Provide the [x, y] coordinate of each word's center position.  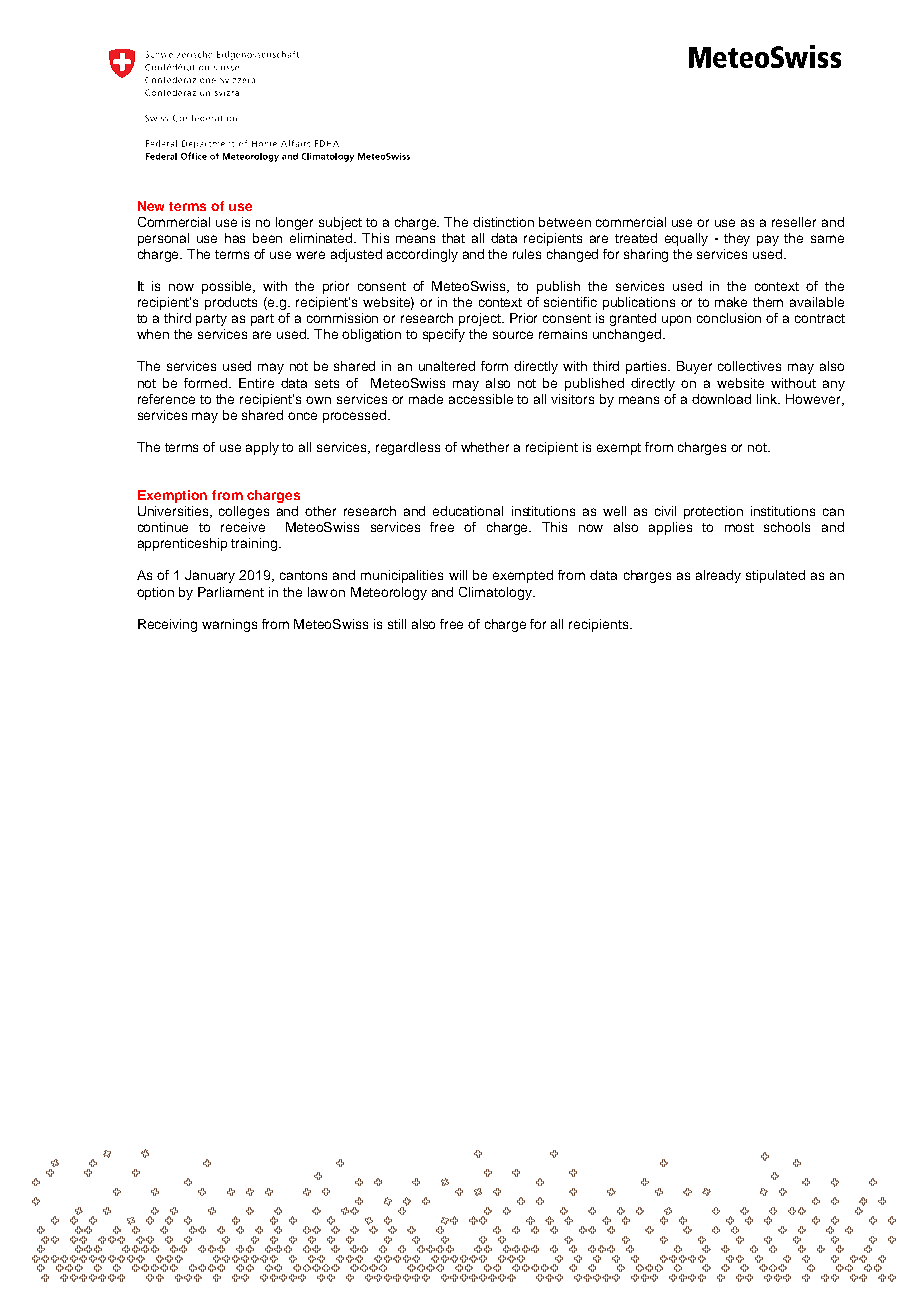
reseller [794, 222]
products [231, 303]
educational [468, 511]
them [768, 302]
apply [262, 448]
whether [485, 447]
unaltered [447, 366]
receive [243, 527]
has [235, 238]
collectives [749, 366]
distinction [503, 222]
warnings [229, 625]
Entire [256, 383]
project [481, 319]
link [768, 399]
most [739, 527]
